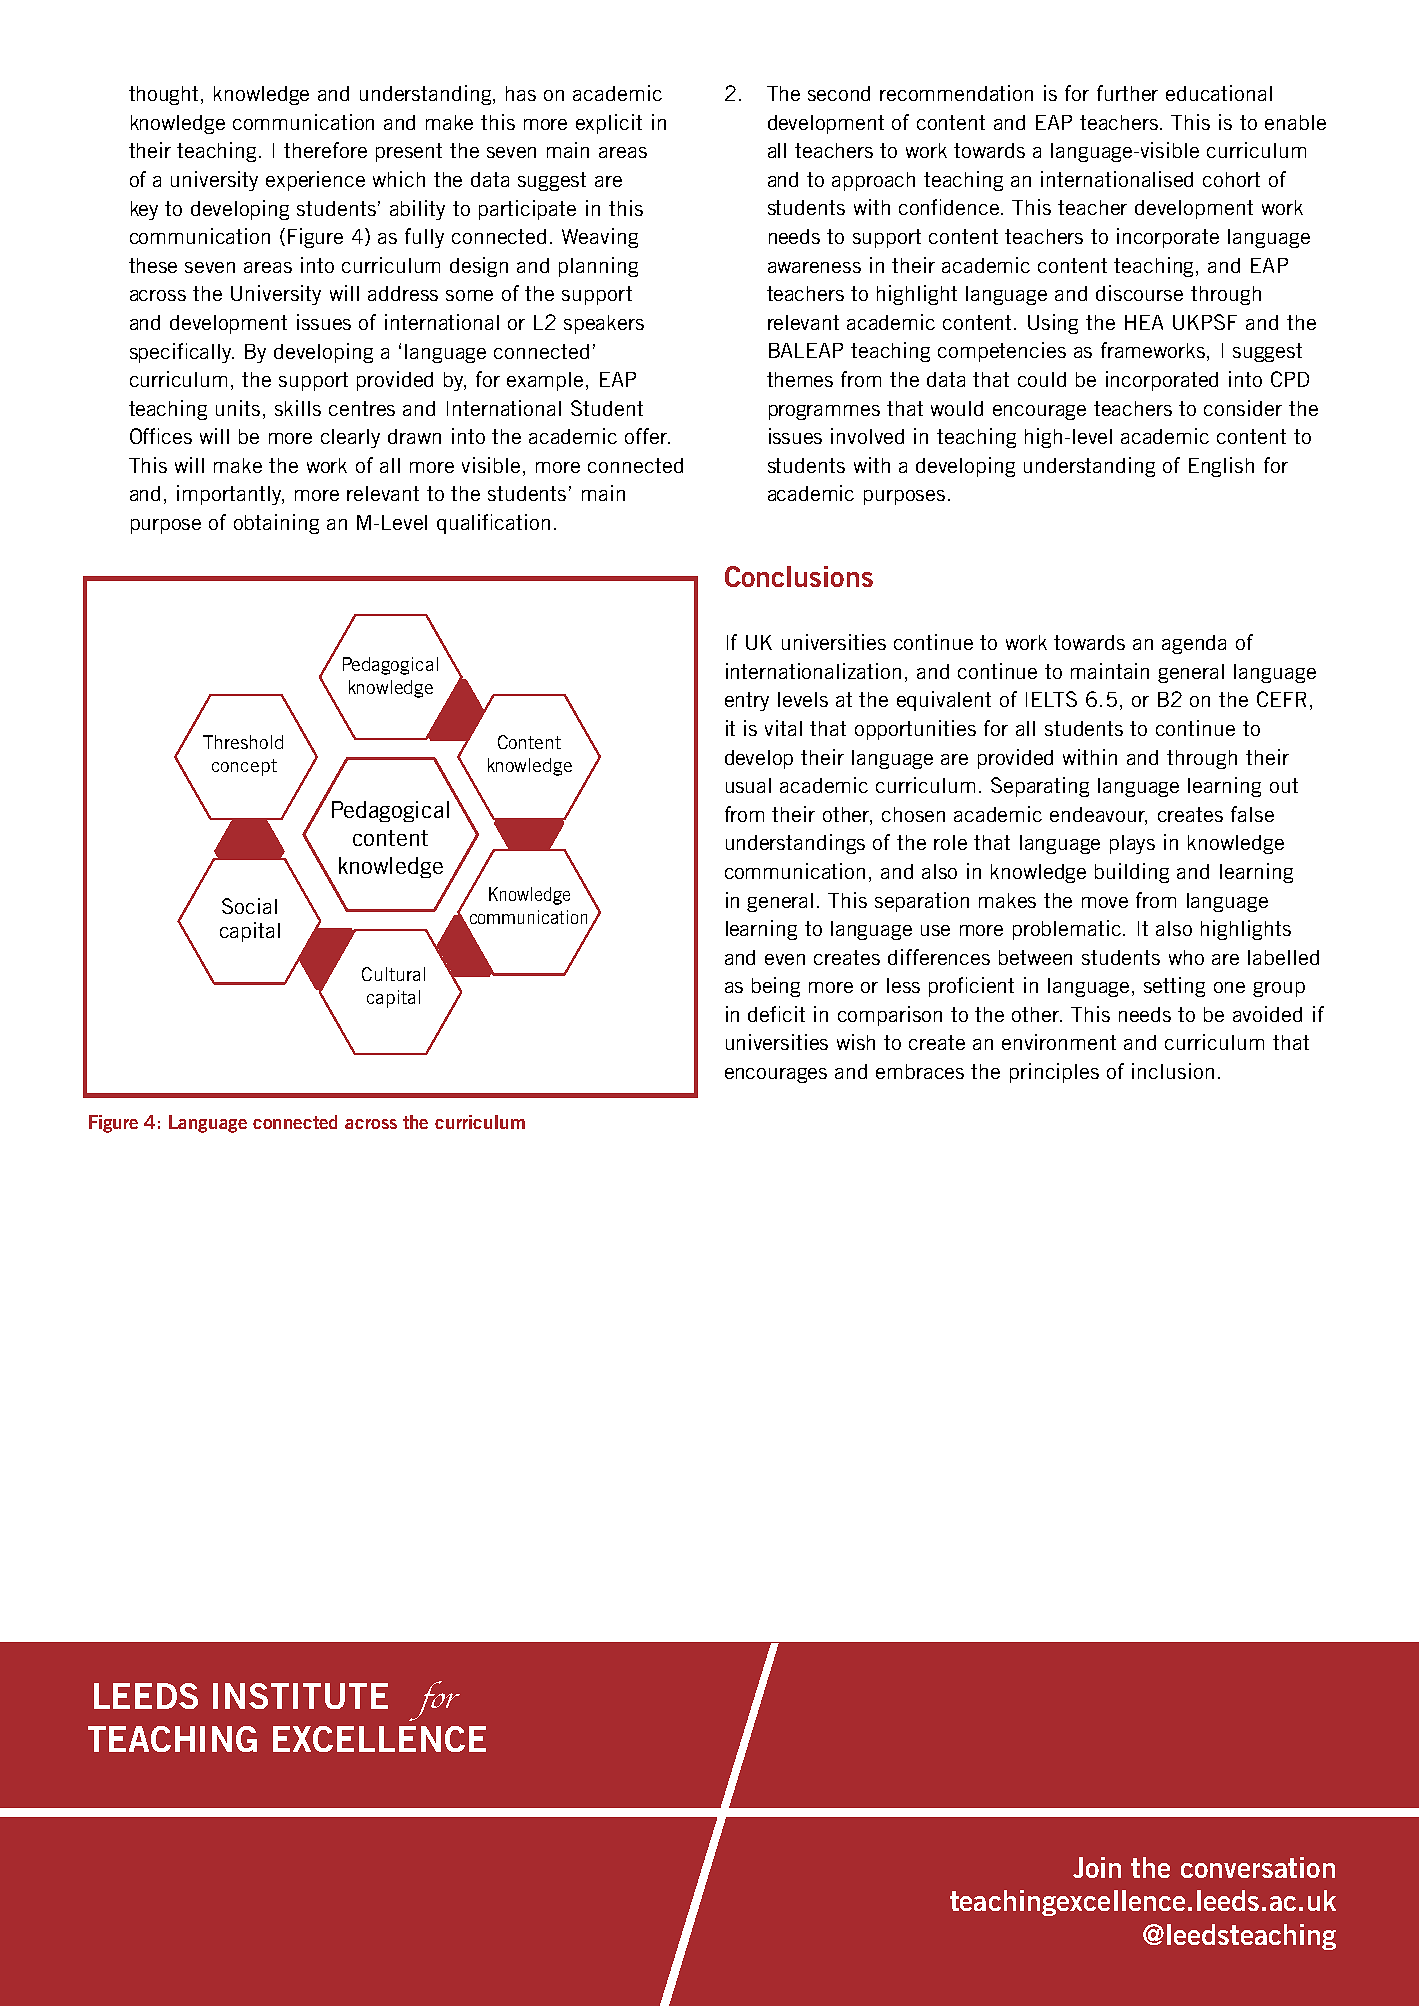 This page has width=1419, height=2006. I want to click on INSTITUTE, so click(300, 1696).
